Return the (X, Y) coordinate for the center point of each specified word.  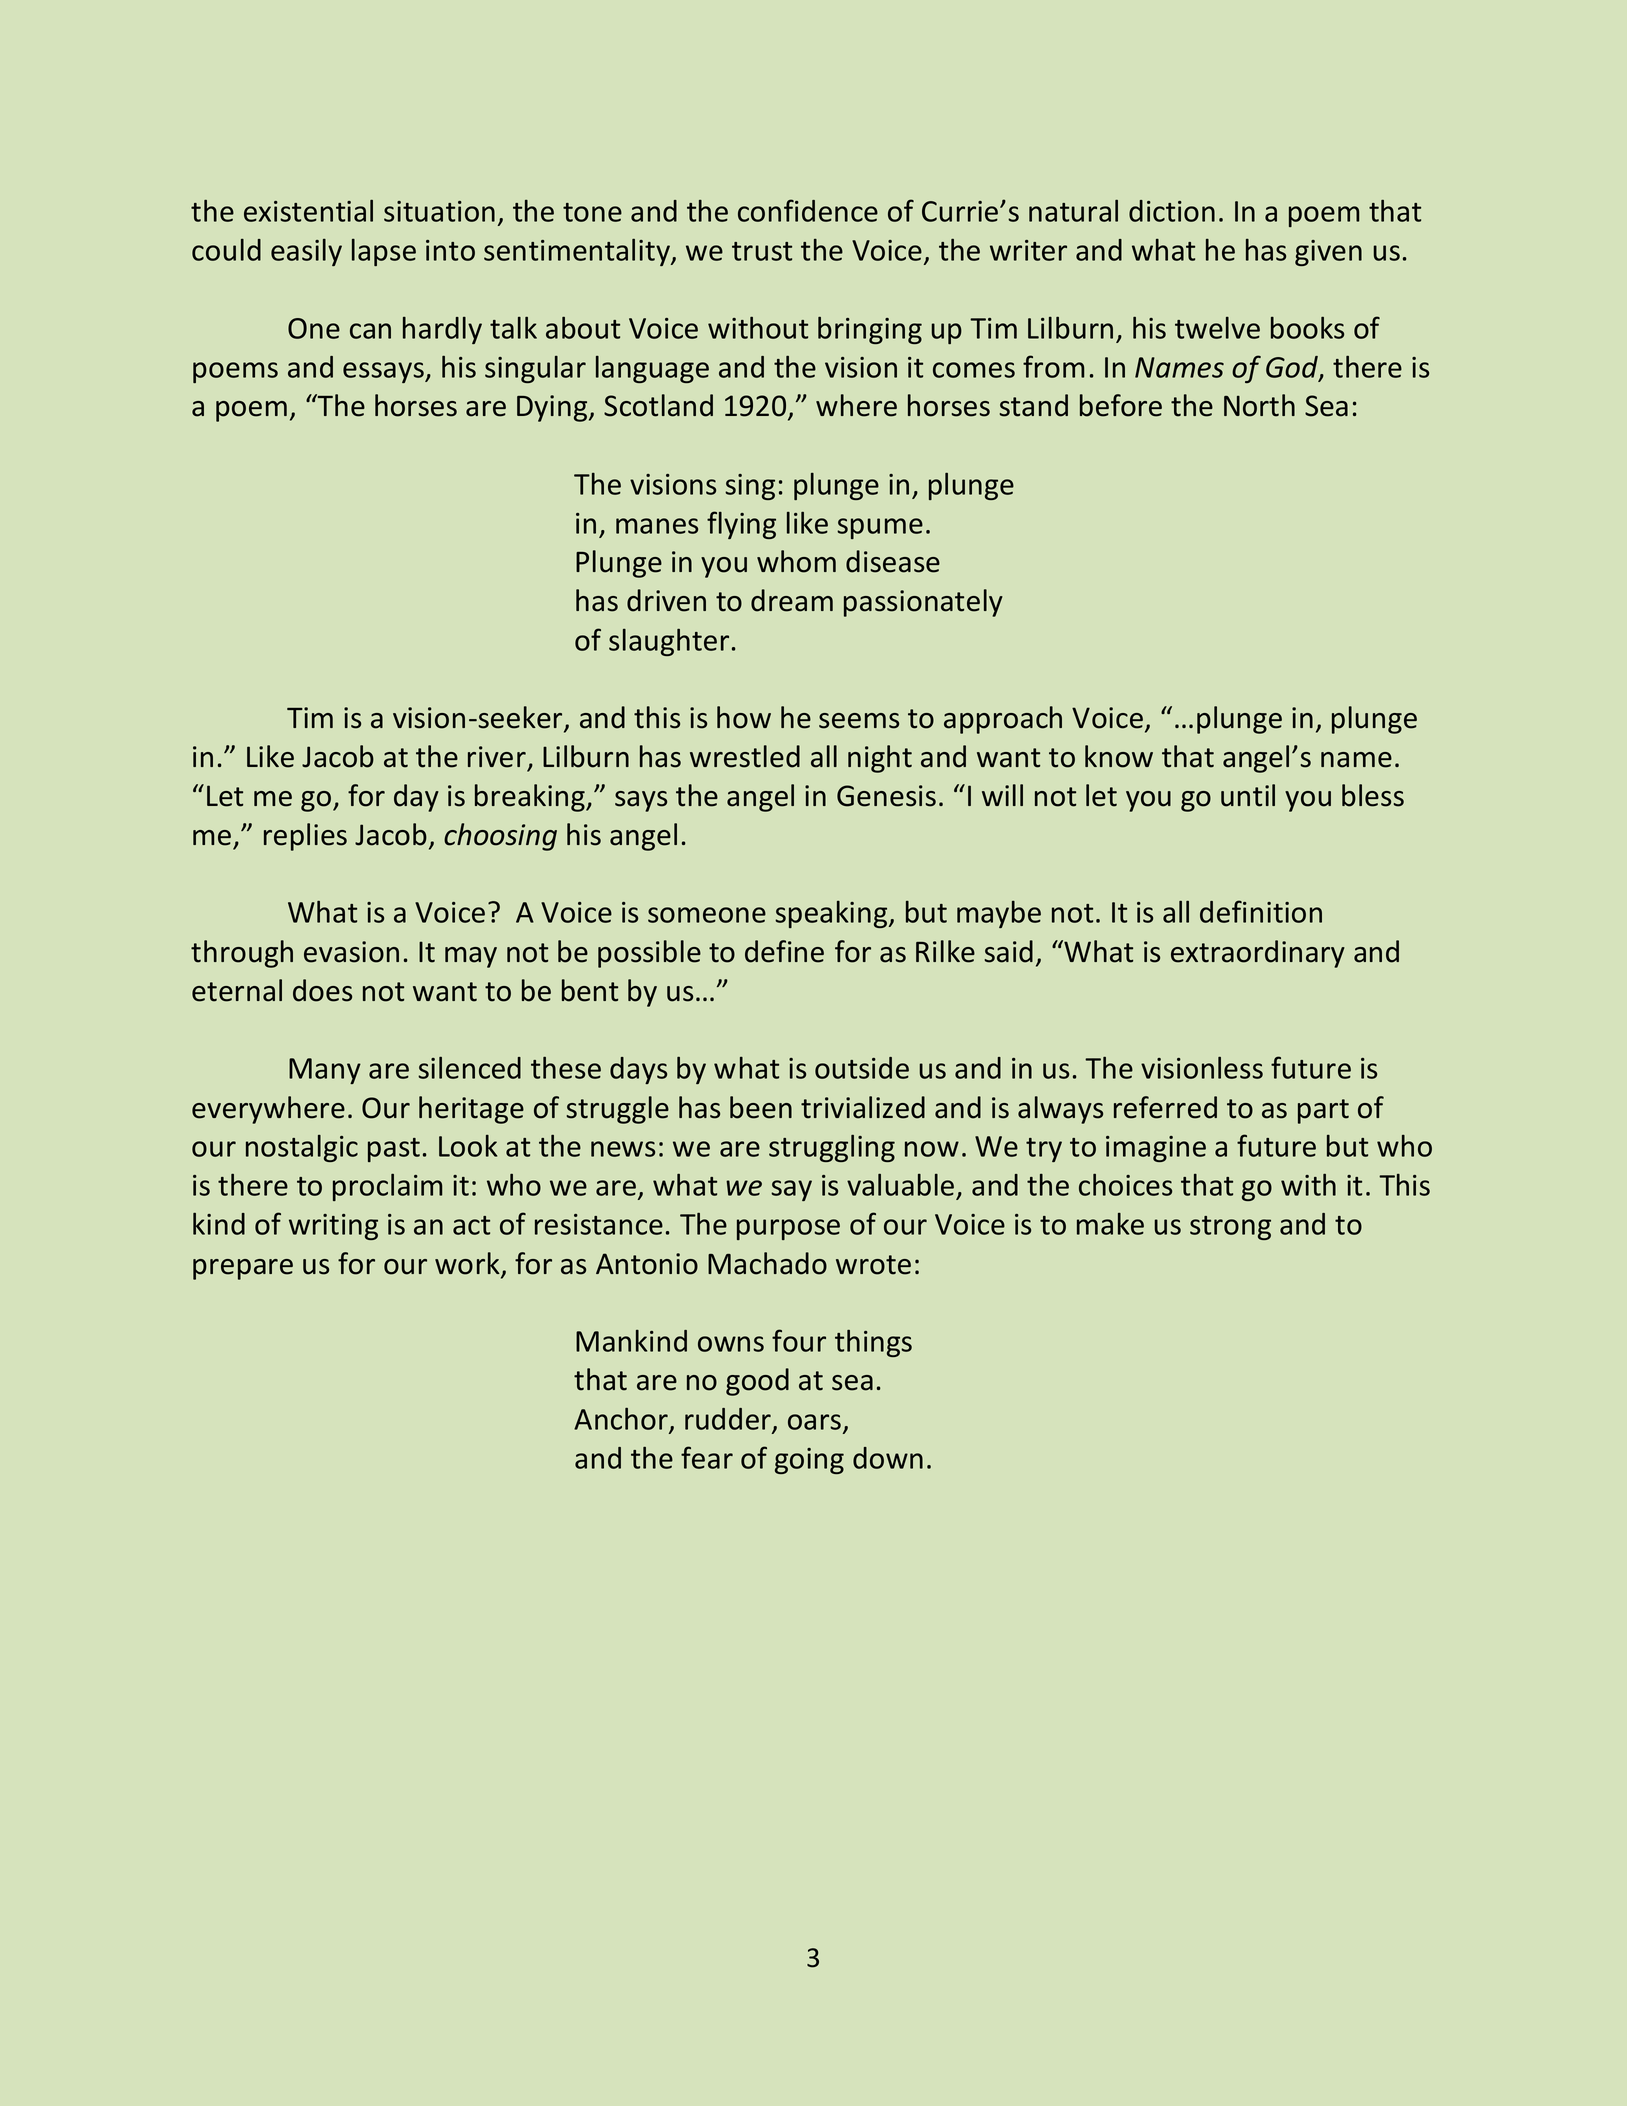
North (1259, 405)
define (784, 951)
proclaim (387, 1187)
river (497, 757)
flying (741, 525)
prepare (243, 1269)
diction (1172, 211)
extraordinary (1258, 954)
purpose (788, 1229)
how (744, 717)
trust (762, 251)
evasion (351, 952)
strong (1230, 1228)
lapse (384, 252)
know (1119, 756)
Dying (553, 408)
